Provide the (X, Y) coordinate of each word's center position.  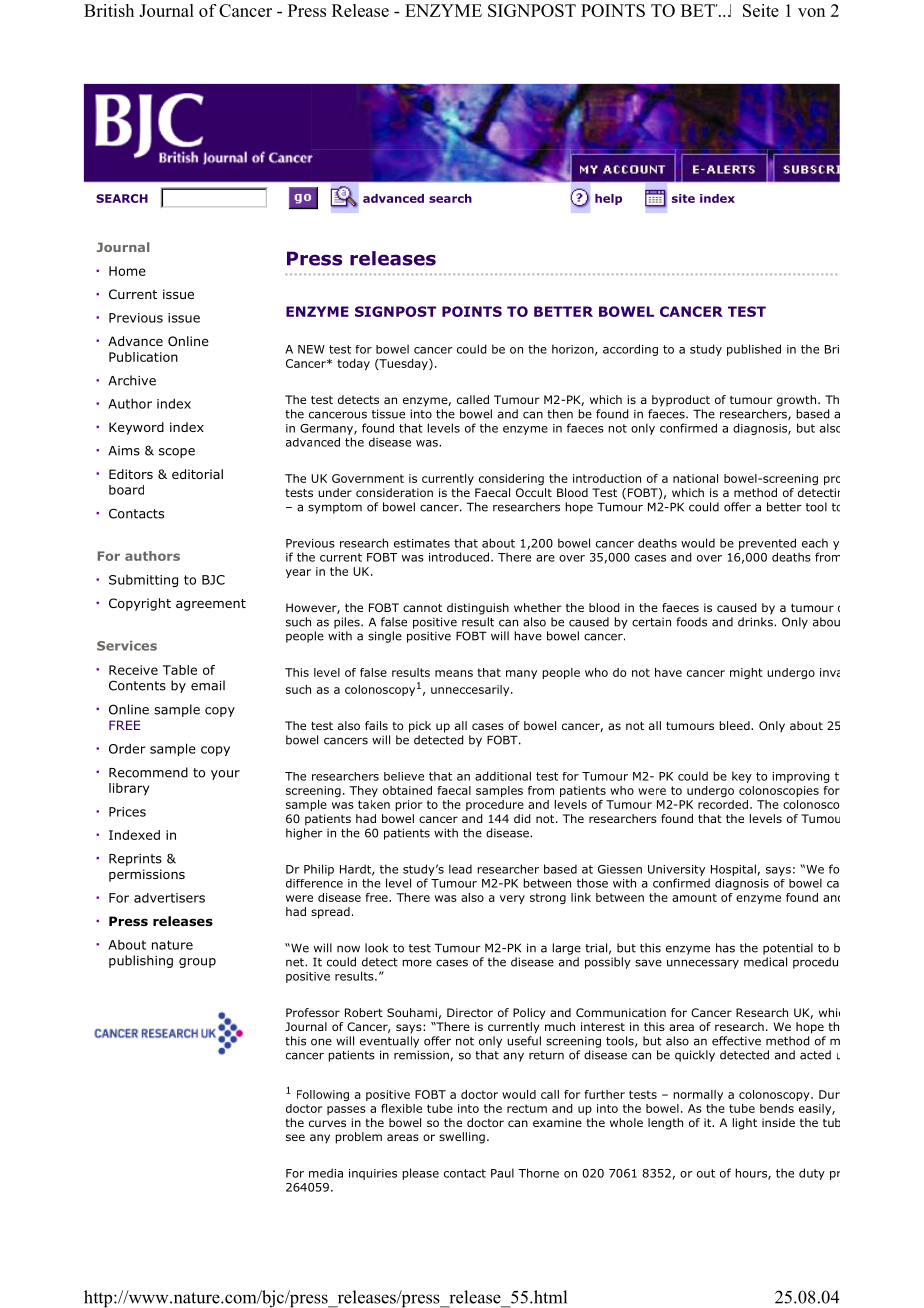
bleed (735, 725)
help (608, 199)
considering (511, 479)
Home (127, 271)
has (725, 948)
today (353, 364)
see (295, 1137)
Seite (761, 10)
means (454, 673)
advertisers (169, 898)
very (512, 899)
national (695, 478)
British (109, 10)
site (683, 198)
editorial (197, 474)
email (208, 685)
